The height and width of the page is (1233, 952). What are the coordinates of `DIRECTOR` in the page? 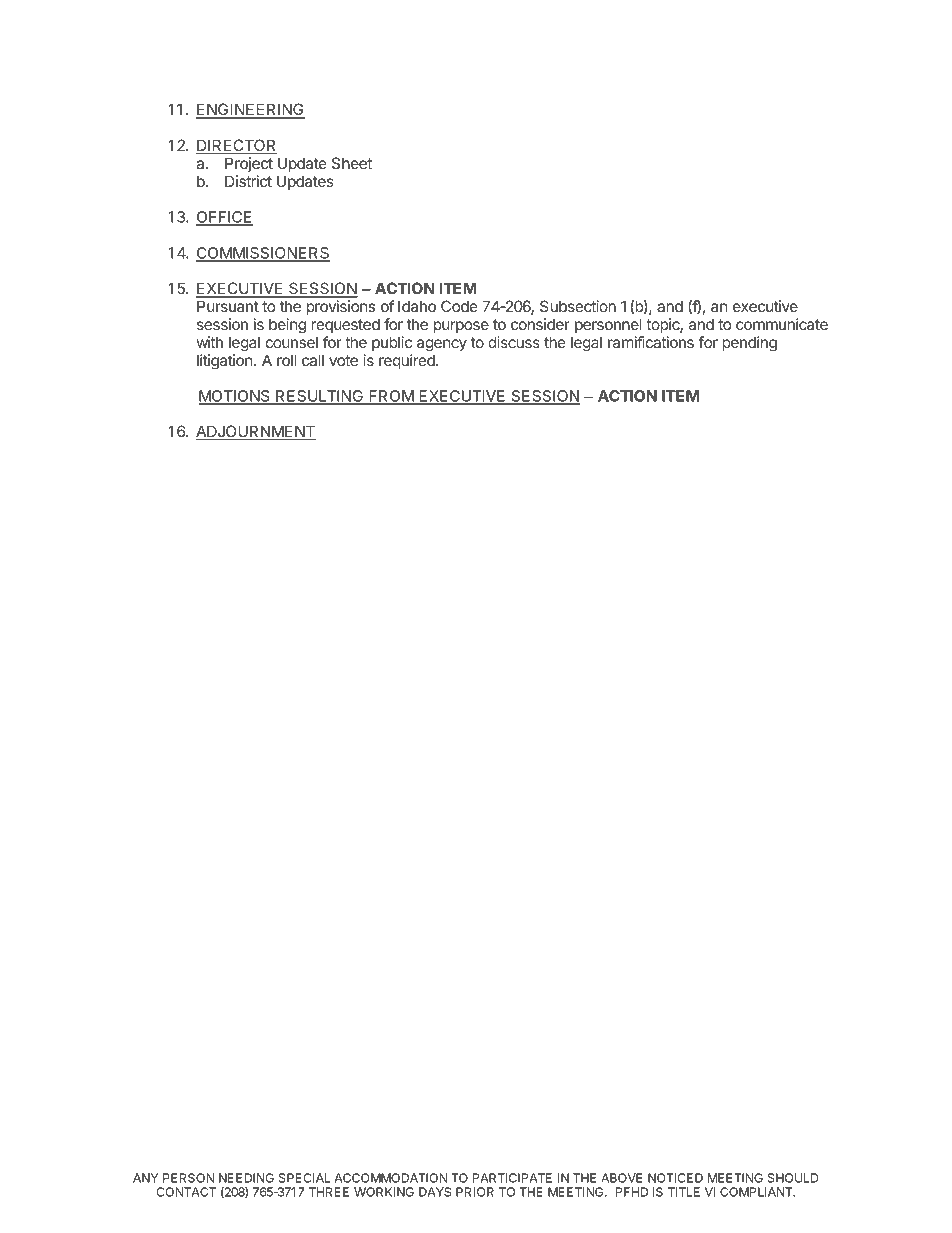 It's located at (236, 146).
